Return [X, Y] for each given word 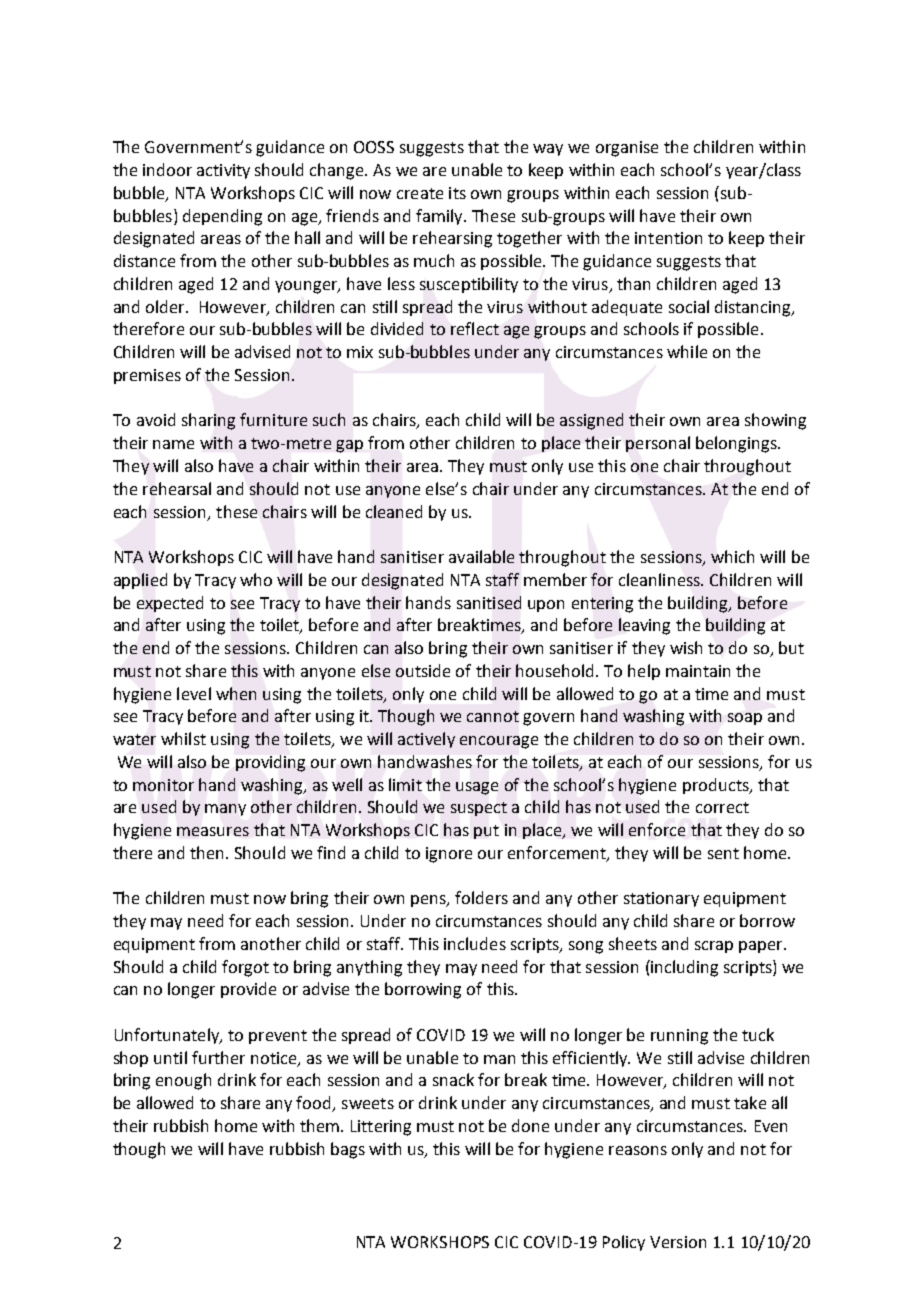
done [530, 1125]
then [208, 852]
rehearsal [177, 488]
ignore [449, 855]
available [481, 556]
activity [223, 171]
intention [668, 238]
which [732, 556]
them [319, 1125]
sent [723, 853]
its [457, 193]
